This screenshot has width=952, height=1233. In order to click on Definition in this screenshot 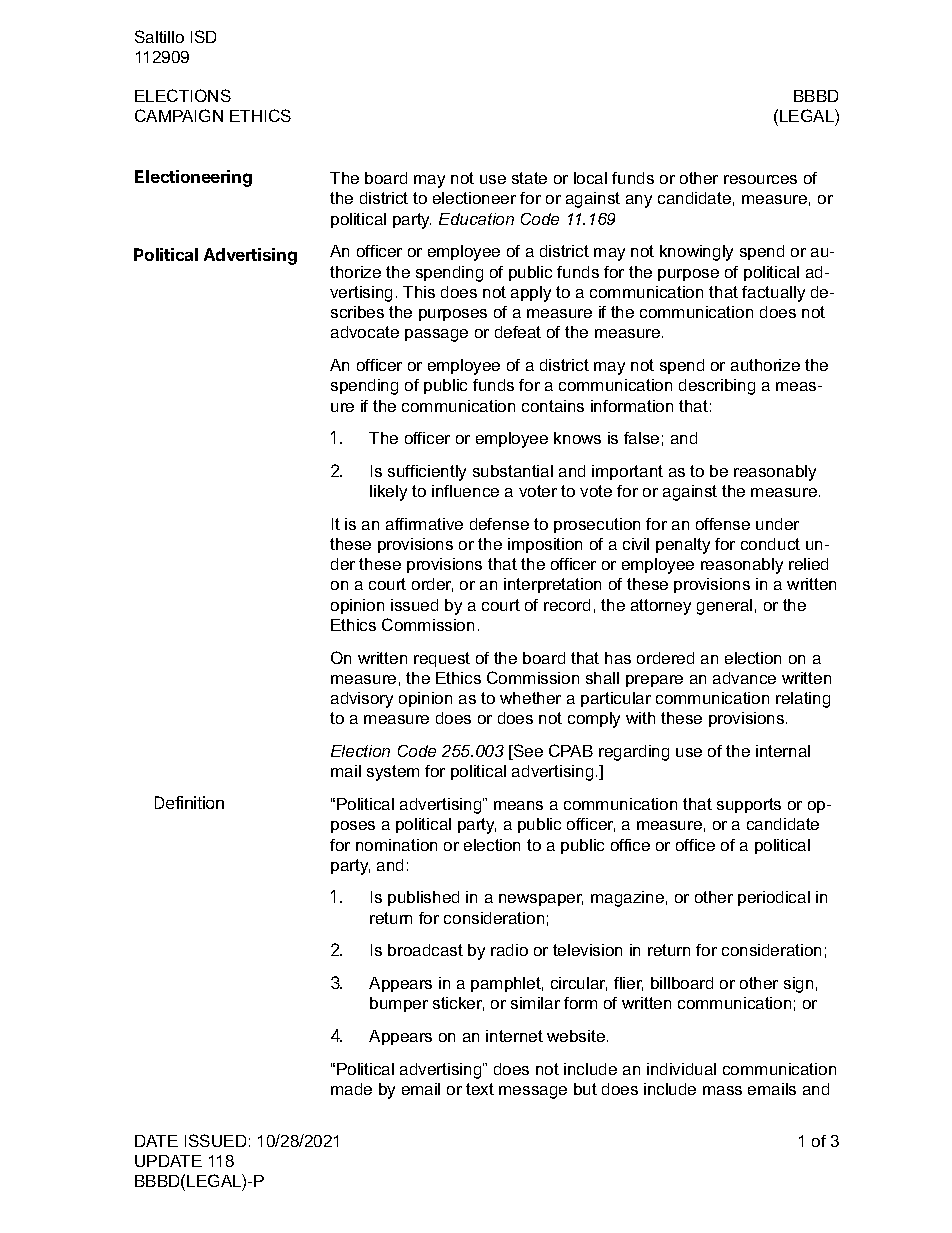, I will do `click(189, 802)`.
